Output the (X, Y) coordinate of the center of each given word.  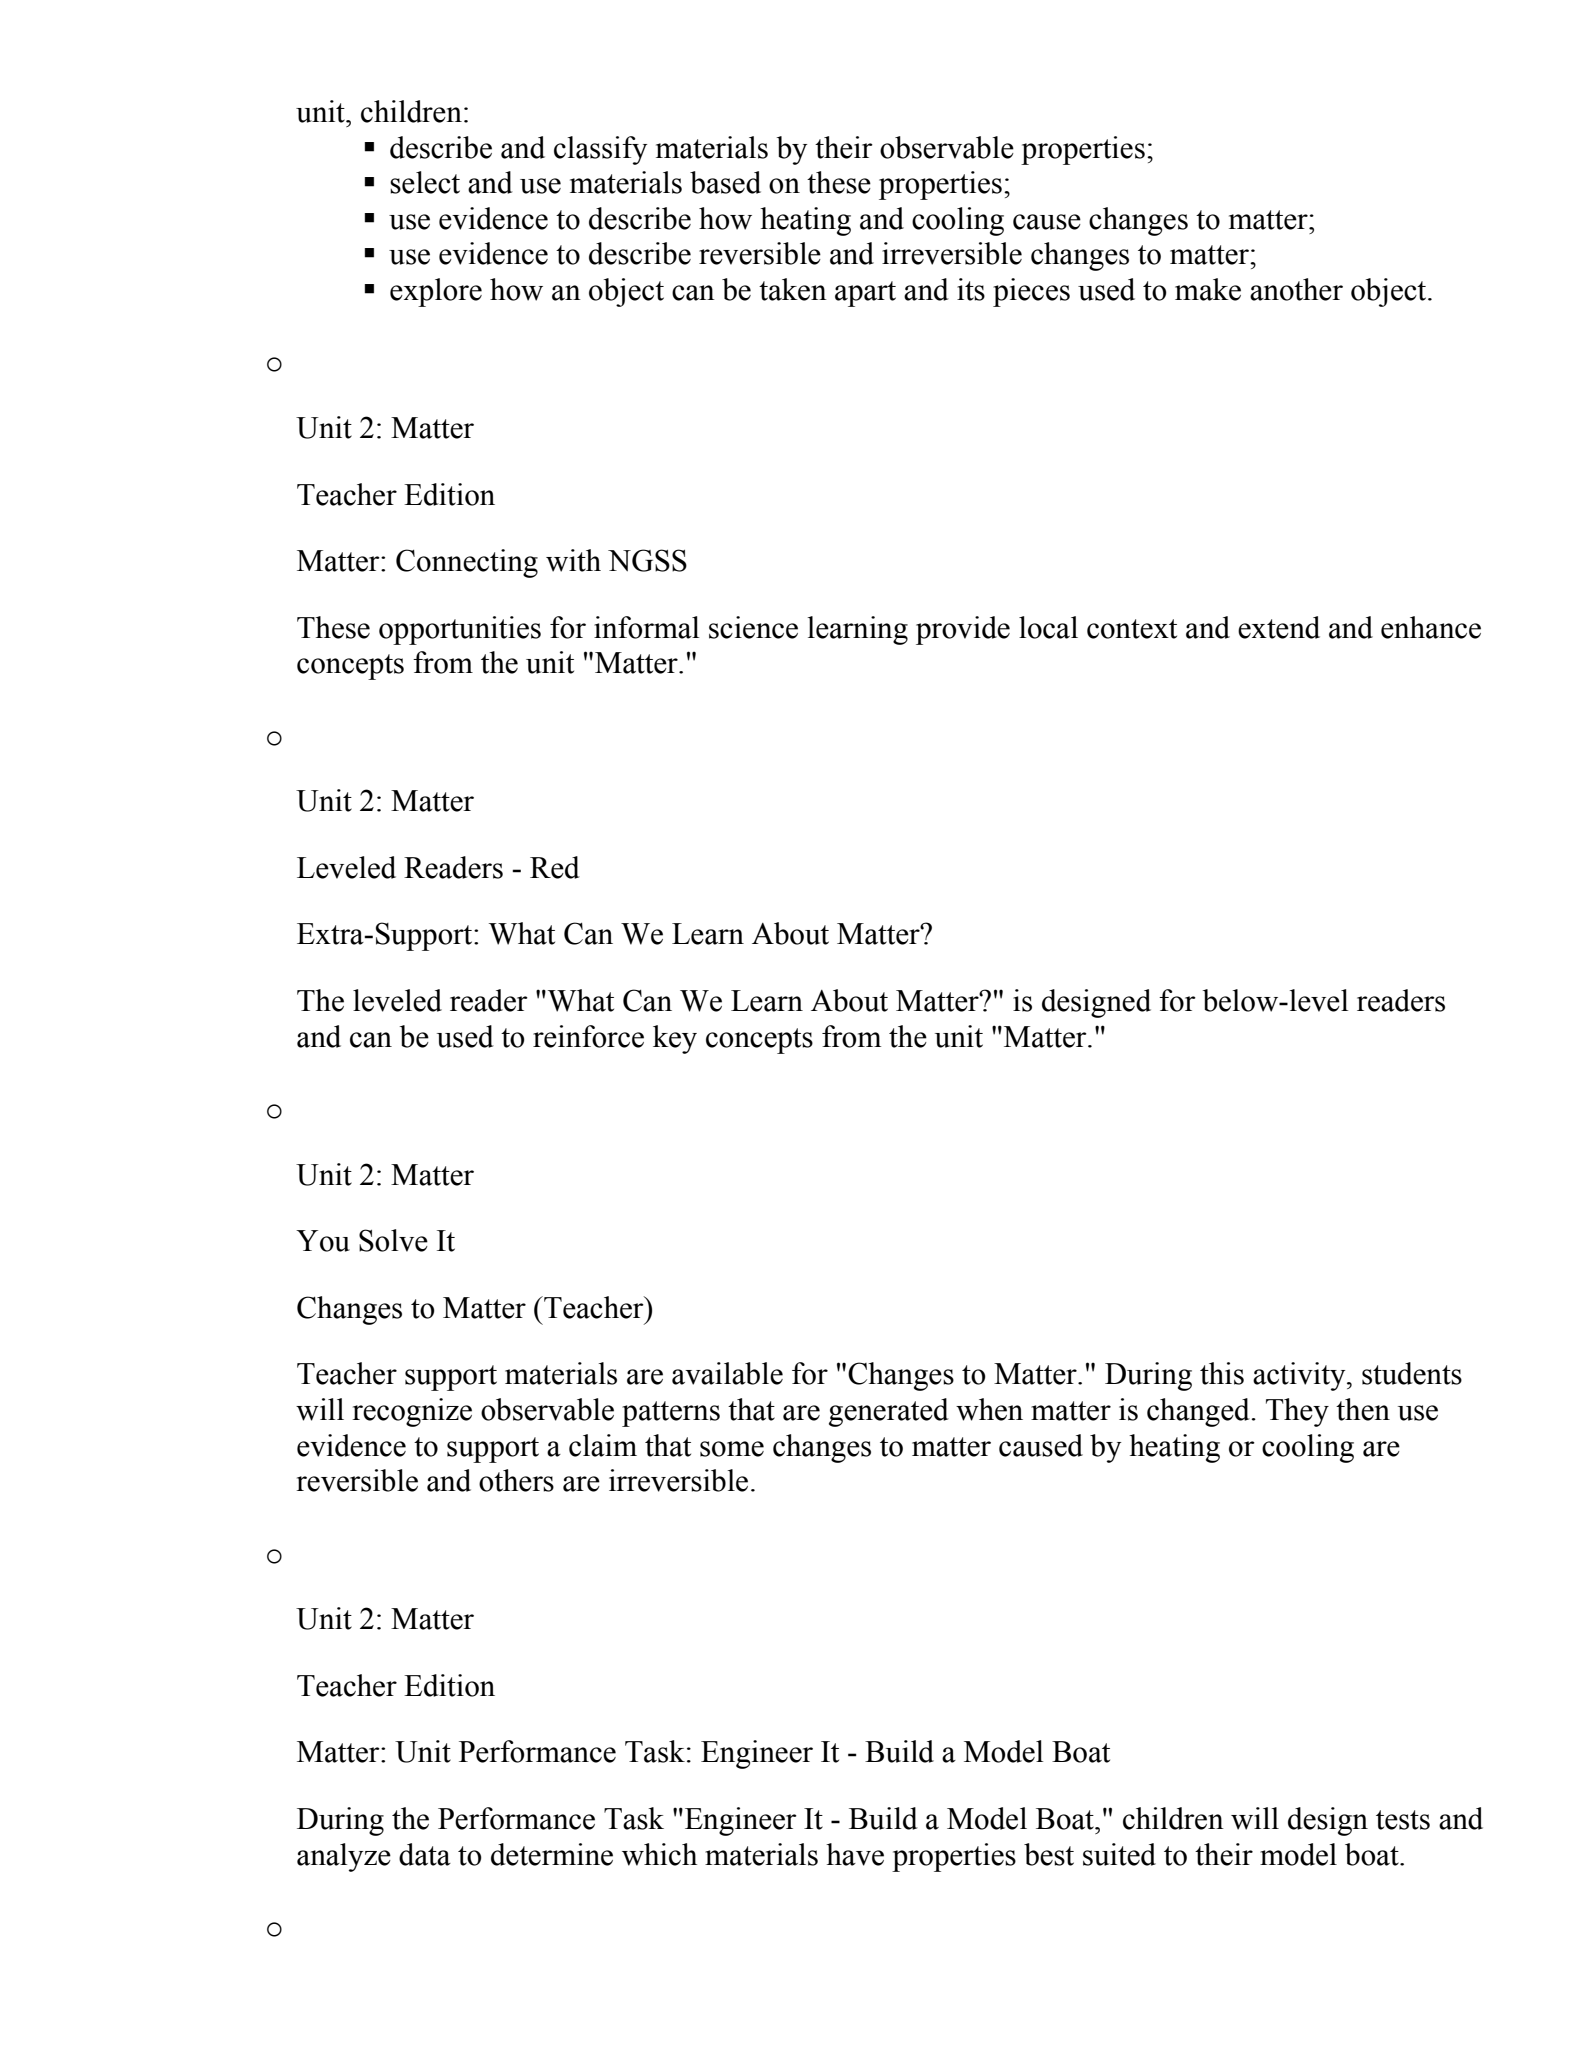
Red (555, 867)
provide (963, 630)
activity (1300, 1376)
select (425, 182)
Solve (393, 1240)
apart (865, 294)
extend (1279, 627)
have (855, 1854)
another (1296, 289)
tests (1403, 1820)
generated (889, 1412)
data (425, 1854)
